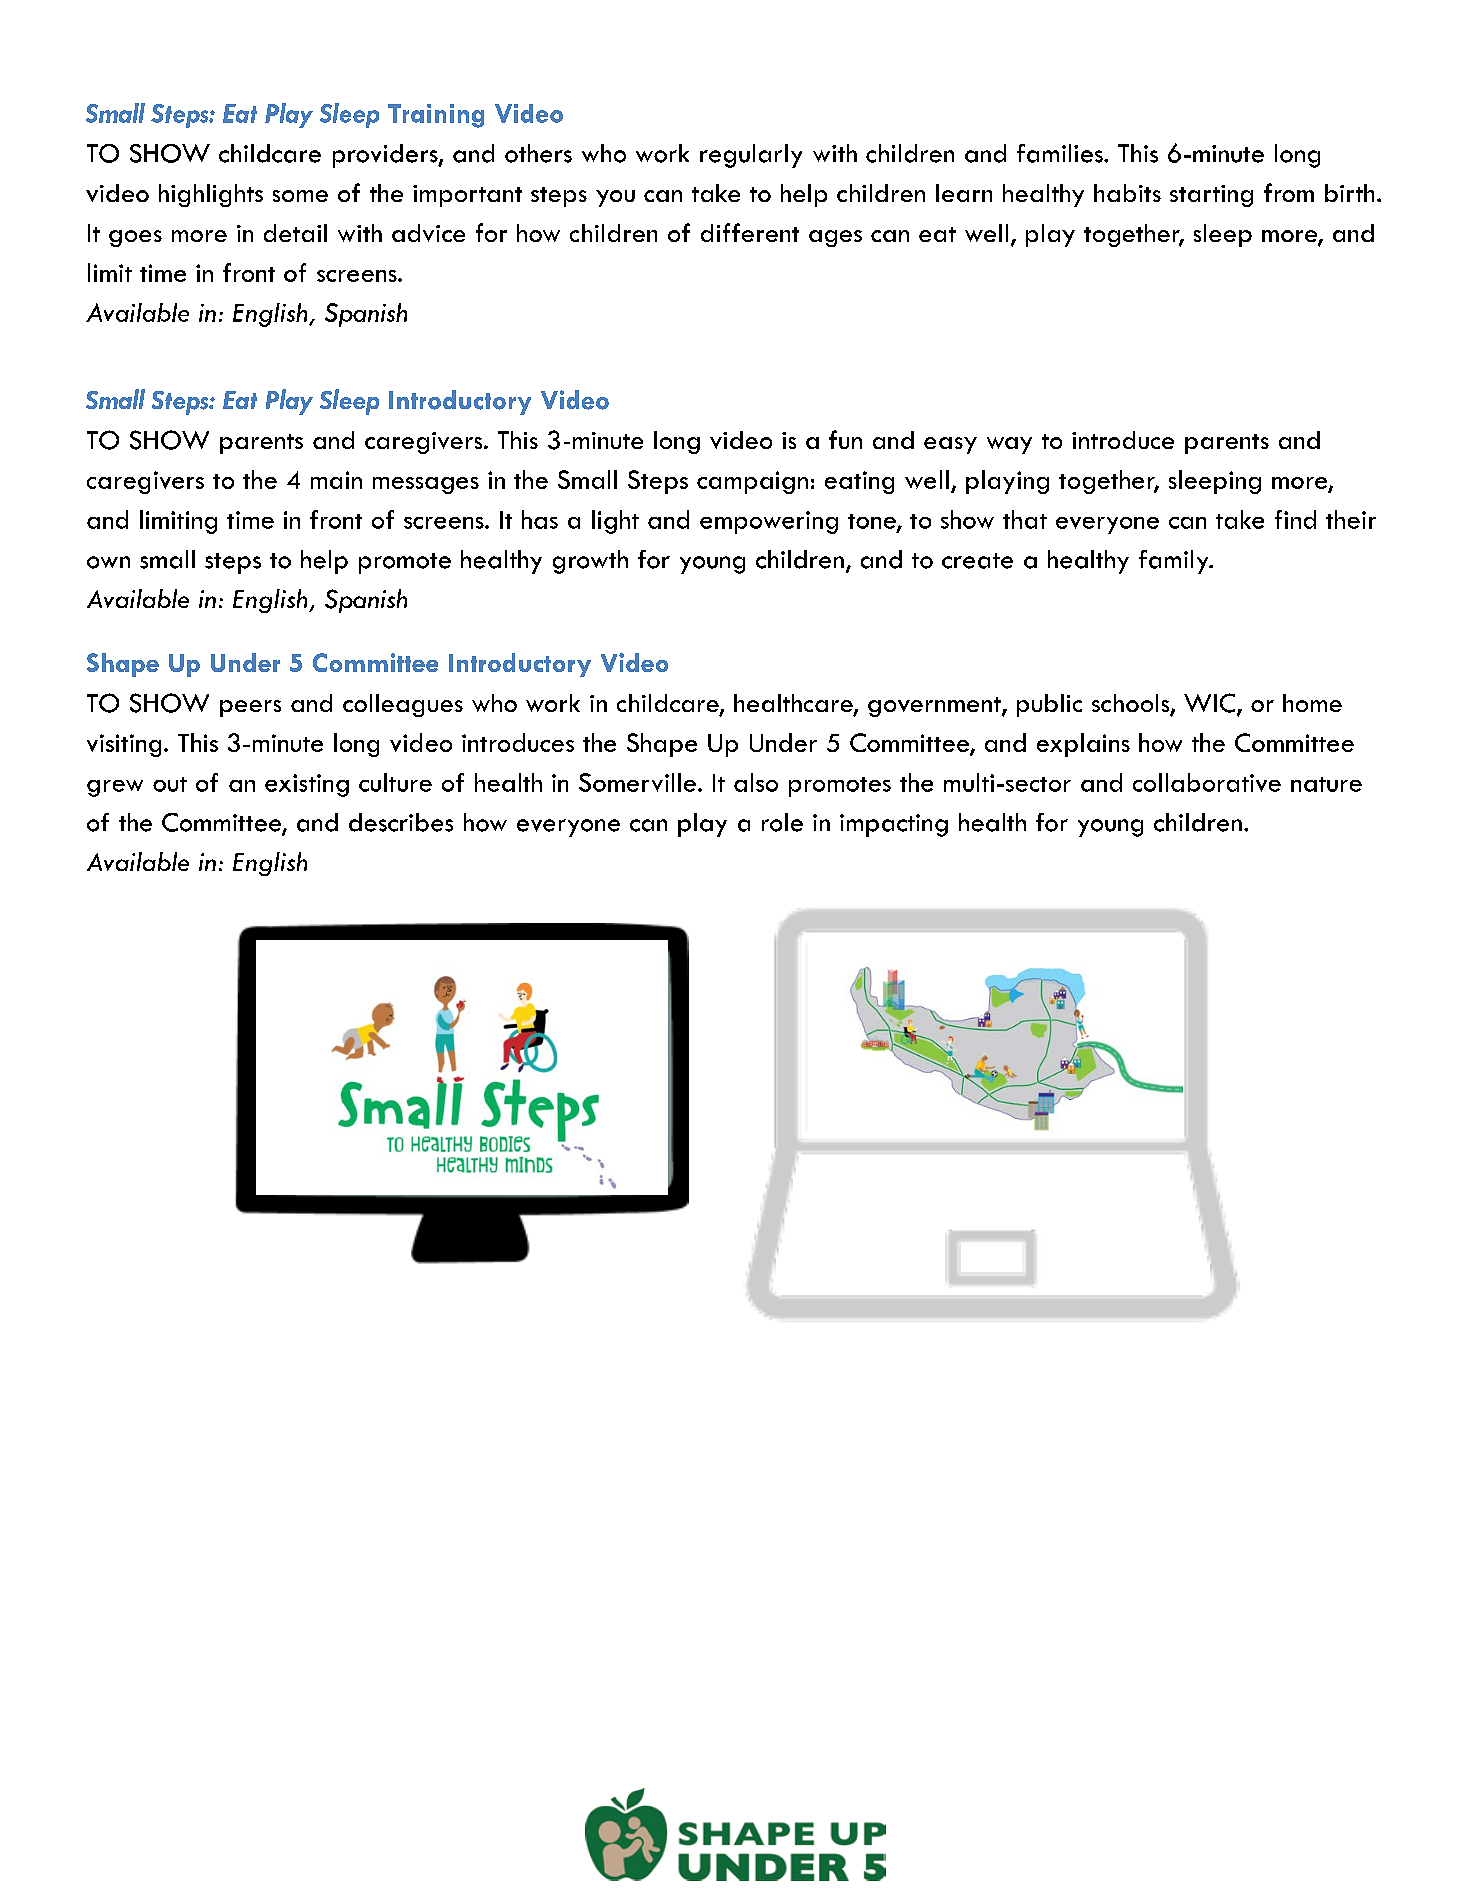 Image resolution: width=1471 pixels, height=1903 pixels. Describe the element at coordinates (1009, 445) in the screenshot. I see `way` at that location.
